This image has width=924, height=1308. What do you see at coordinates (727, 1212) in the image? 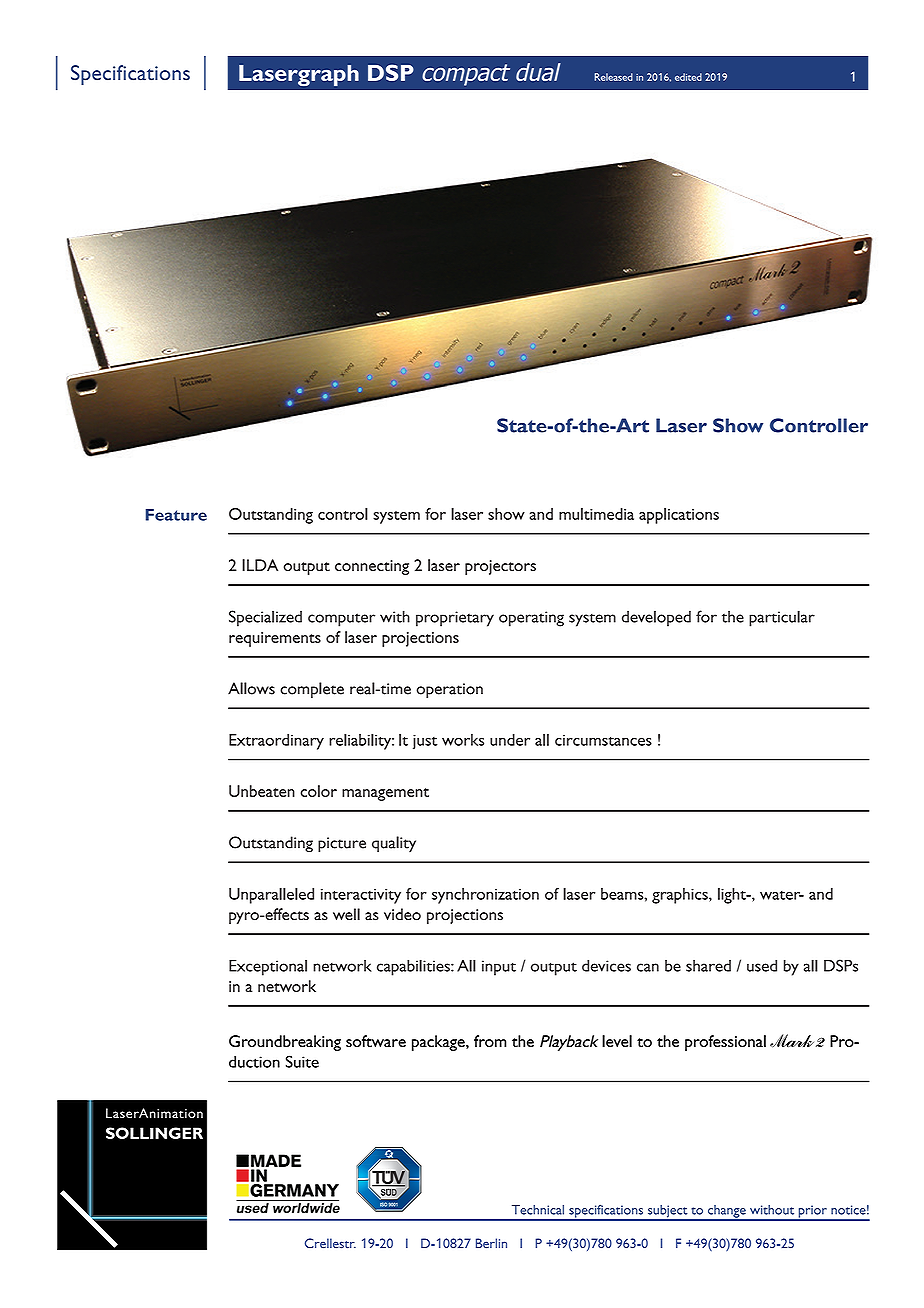
I see `change` at bounding box center [727, 1212].
